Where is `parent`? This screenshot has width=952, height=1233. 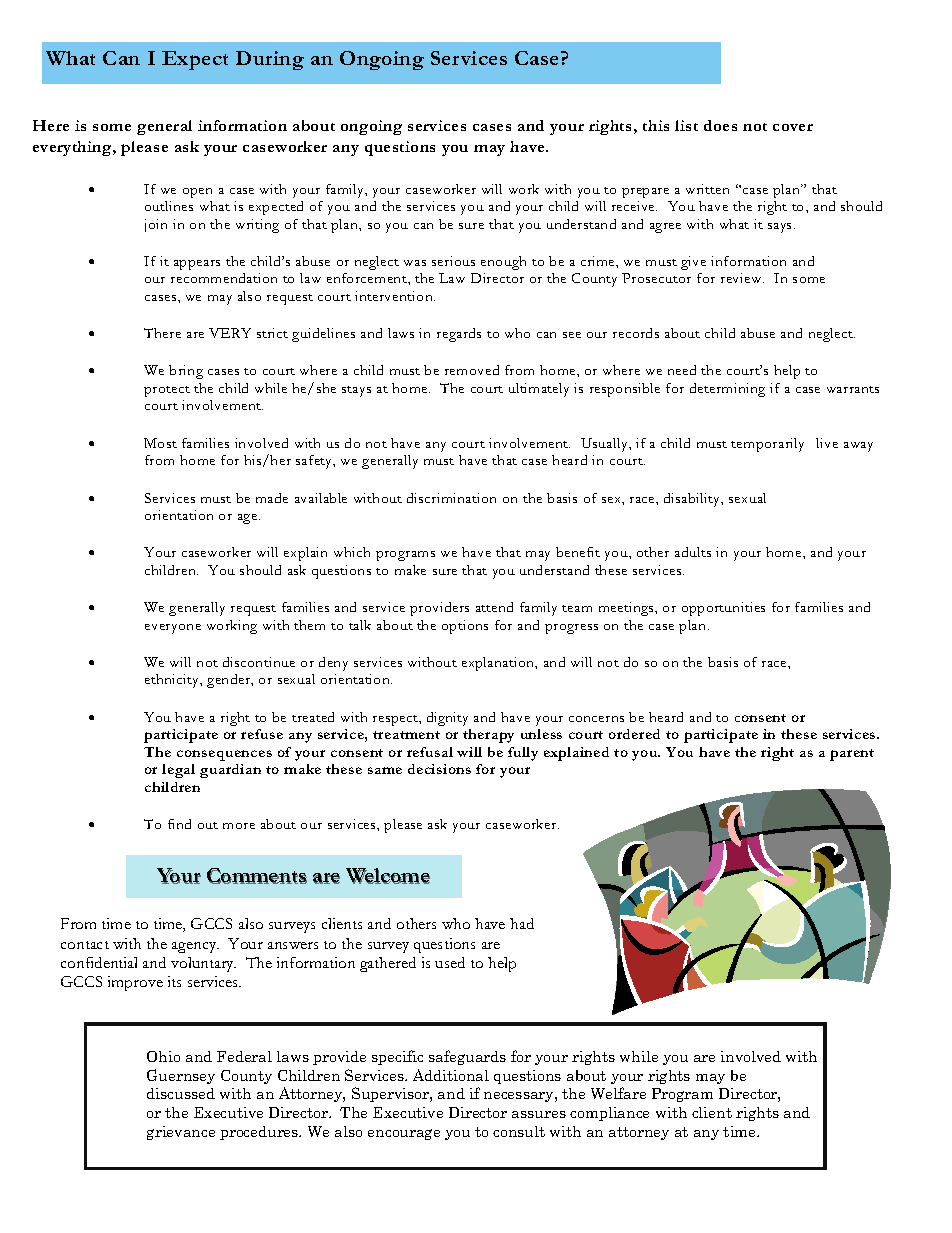 parent is located at coordinates (852, 755).
